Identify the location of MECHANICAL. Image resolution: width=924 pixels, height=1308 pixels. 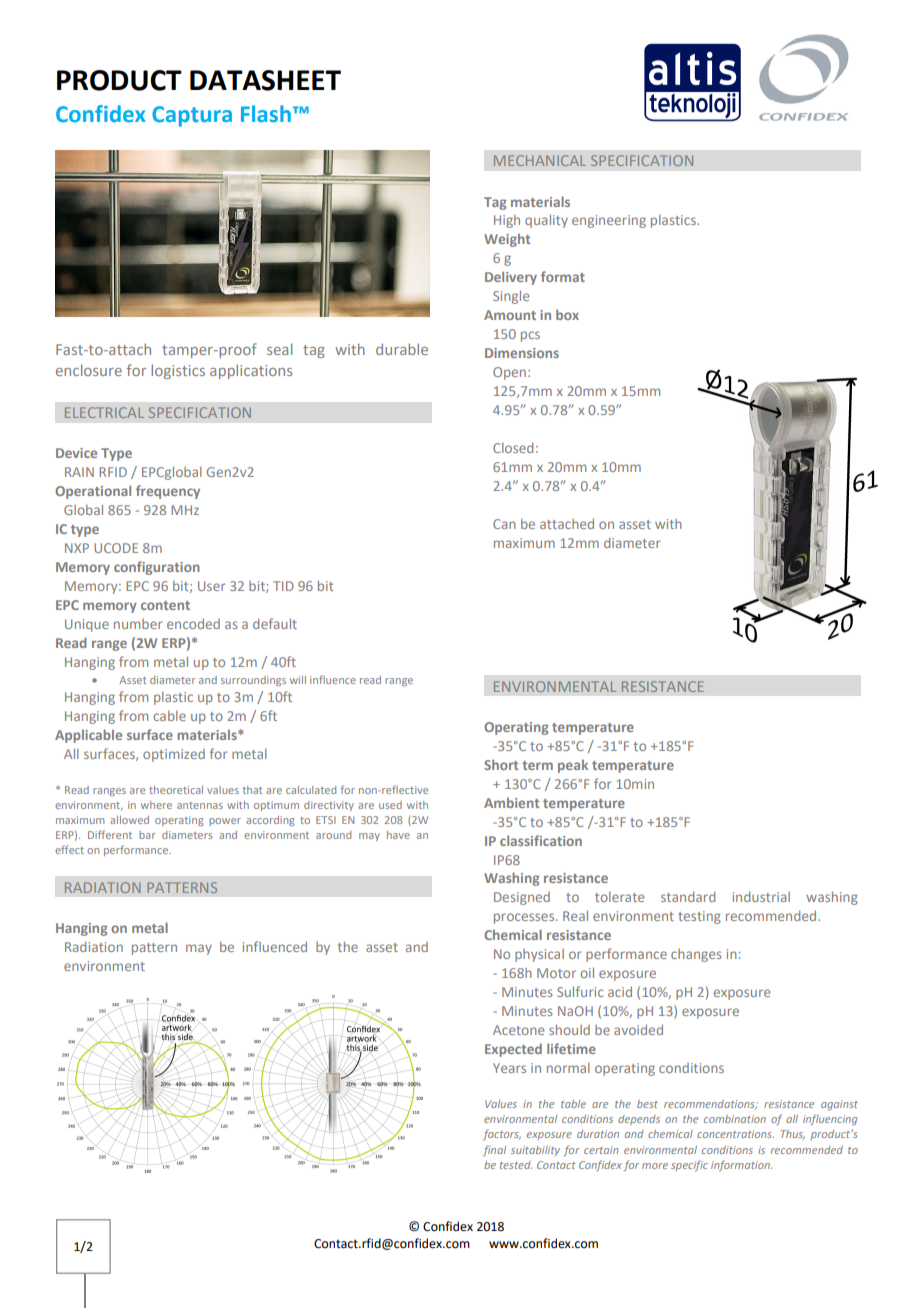
(540, 160).
